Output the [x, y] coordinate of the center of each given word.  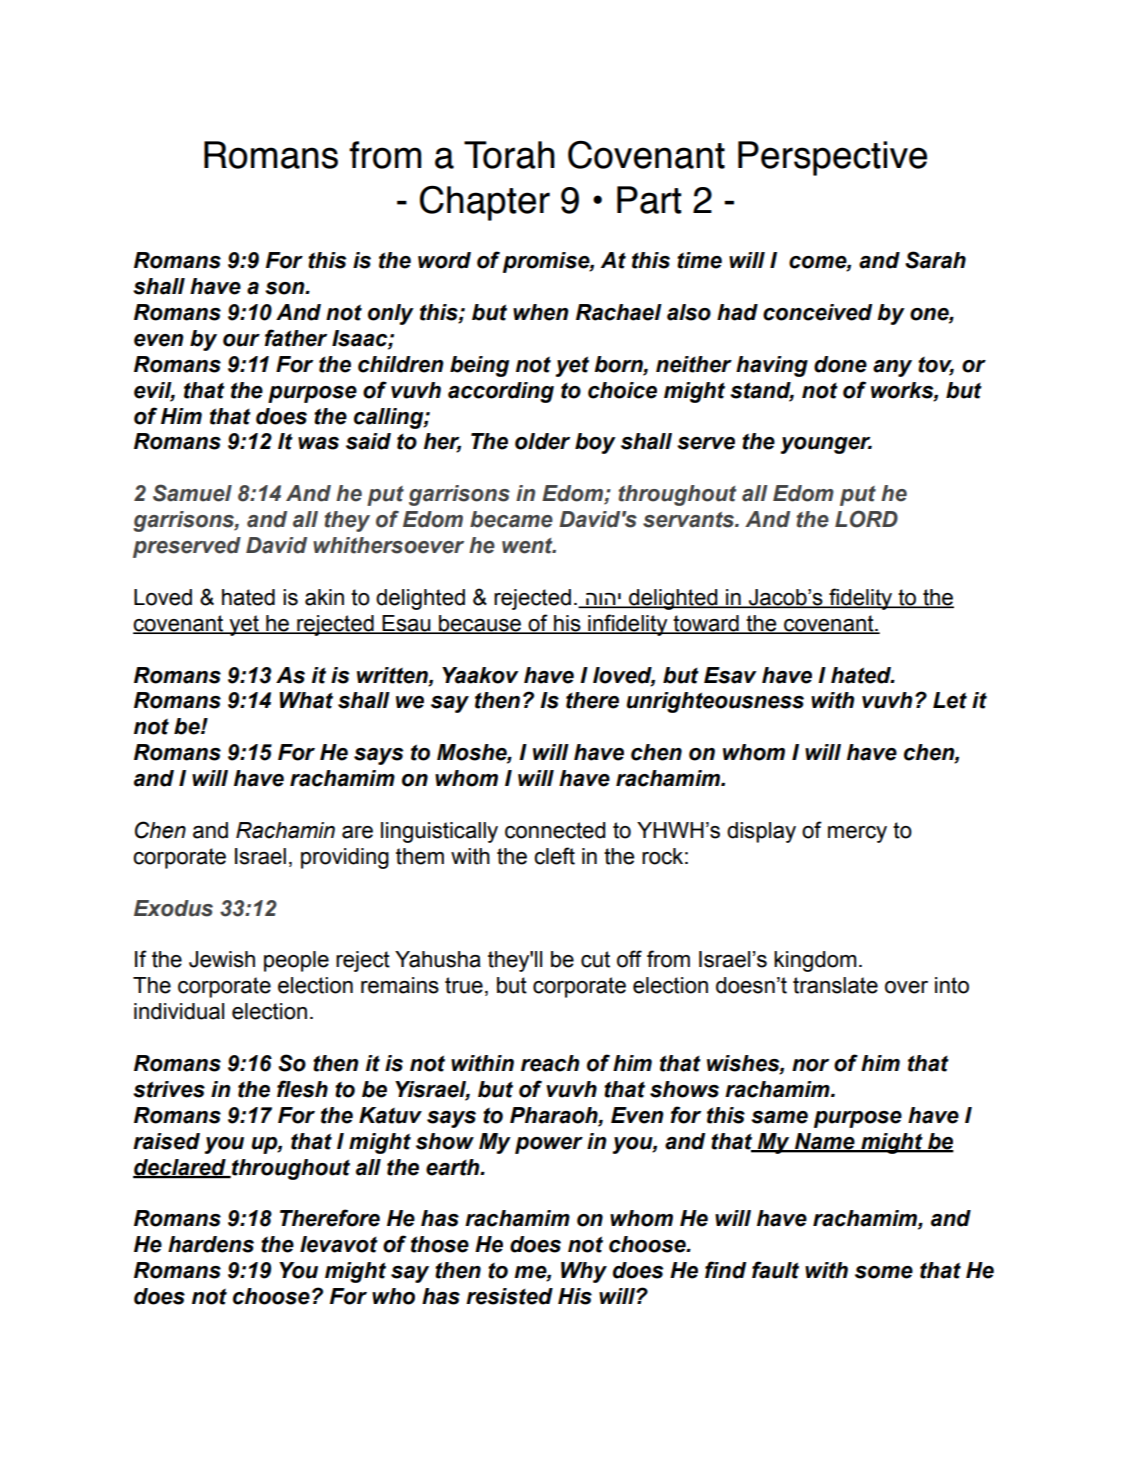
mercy [857, 834]
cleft [554, 856]
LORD [866, 519]
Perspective [832, 158]
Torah [509, 155]
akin [324, 597]
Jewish [222, 959]
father [296, 338]
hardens [211, 1244]
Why [584, 1272]
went [528, 546]
